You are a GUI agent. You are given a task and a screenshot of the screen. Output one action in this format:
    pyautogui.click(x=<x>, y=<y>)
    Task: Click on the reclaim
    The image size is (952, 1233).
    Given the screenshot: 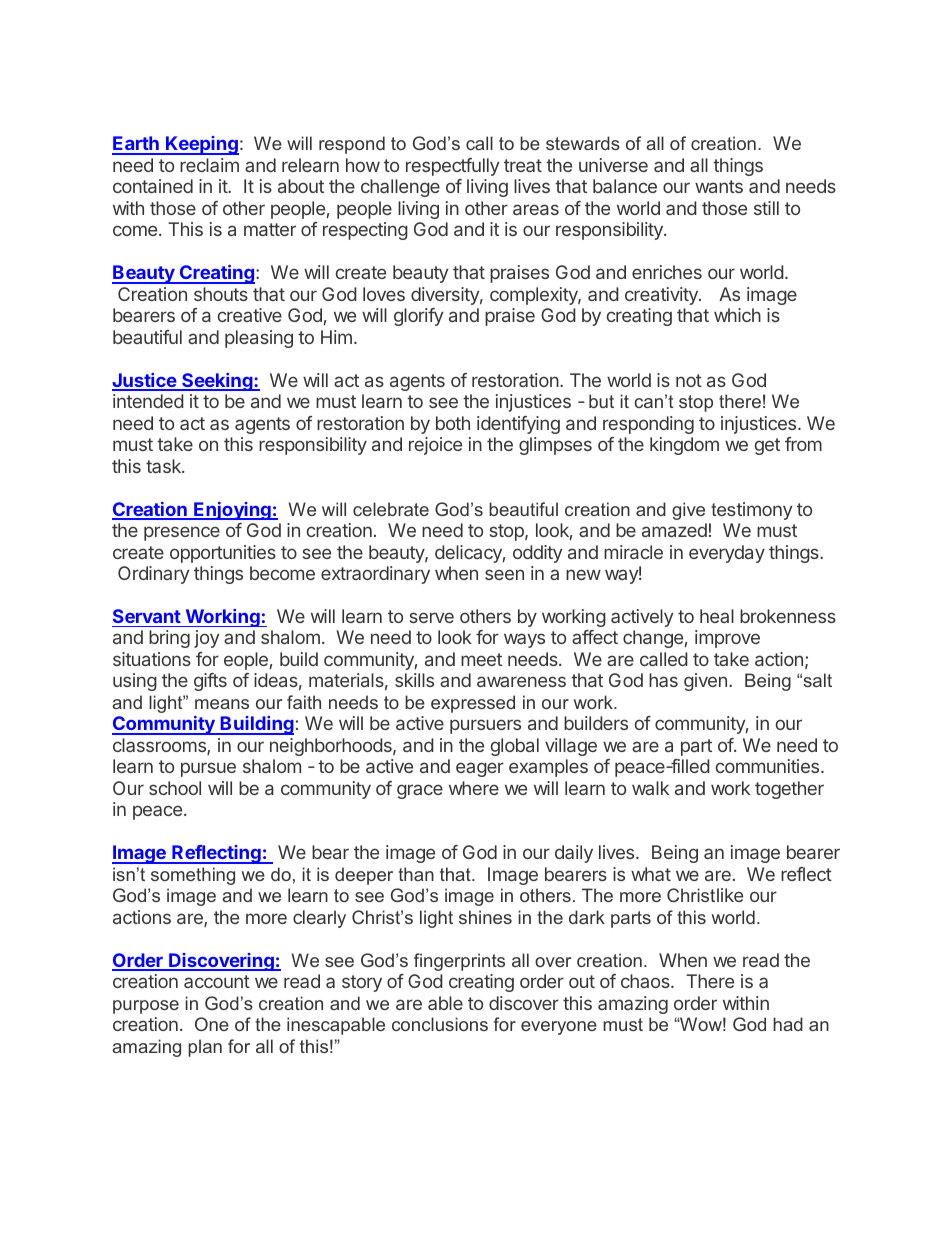 What is the action you would take?
    pyautogui.click(x=209, y=165)
